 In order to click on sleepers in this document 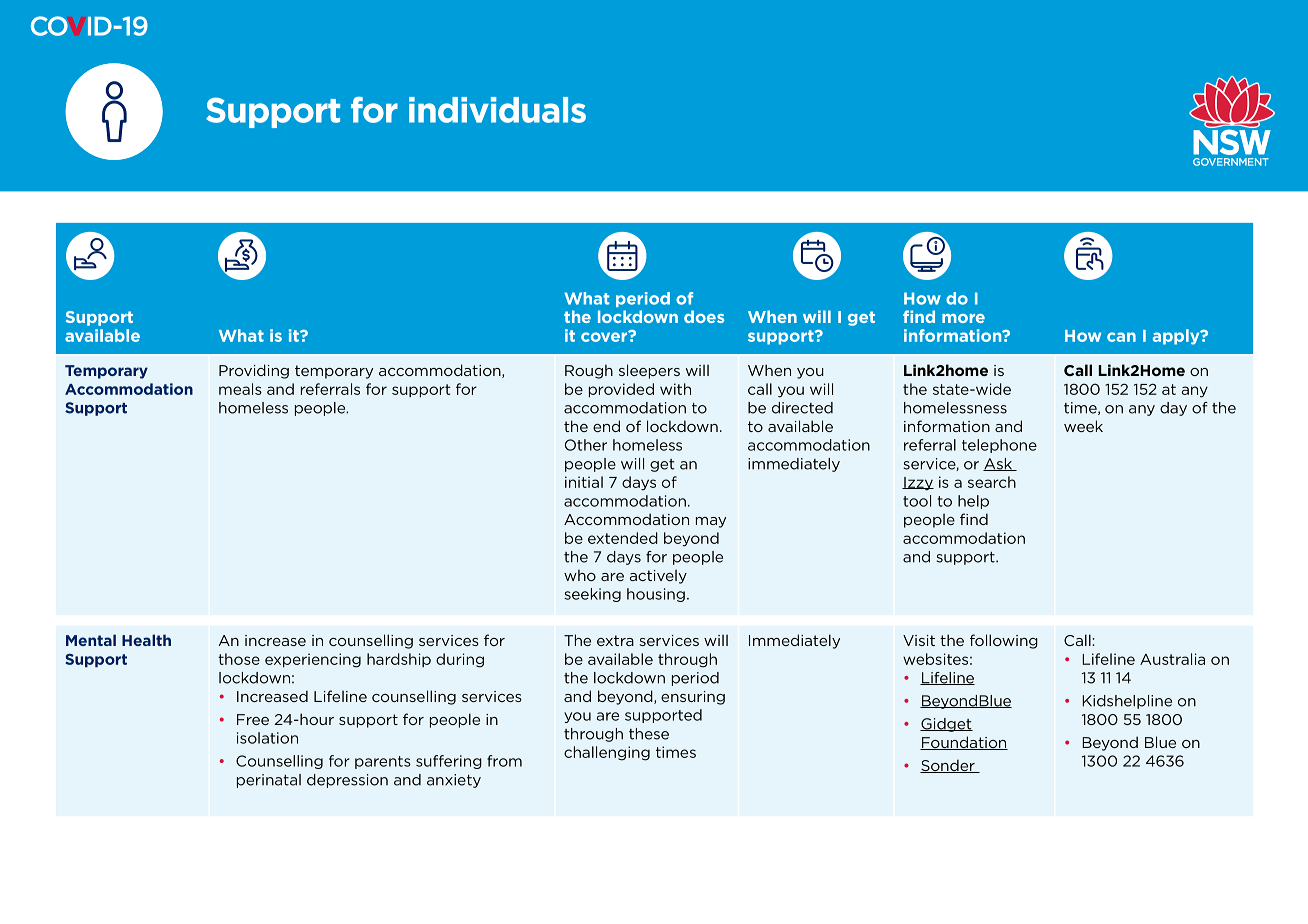, I will do `click(649, 371)`.
